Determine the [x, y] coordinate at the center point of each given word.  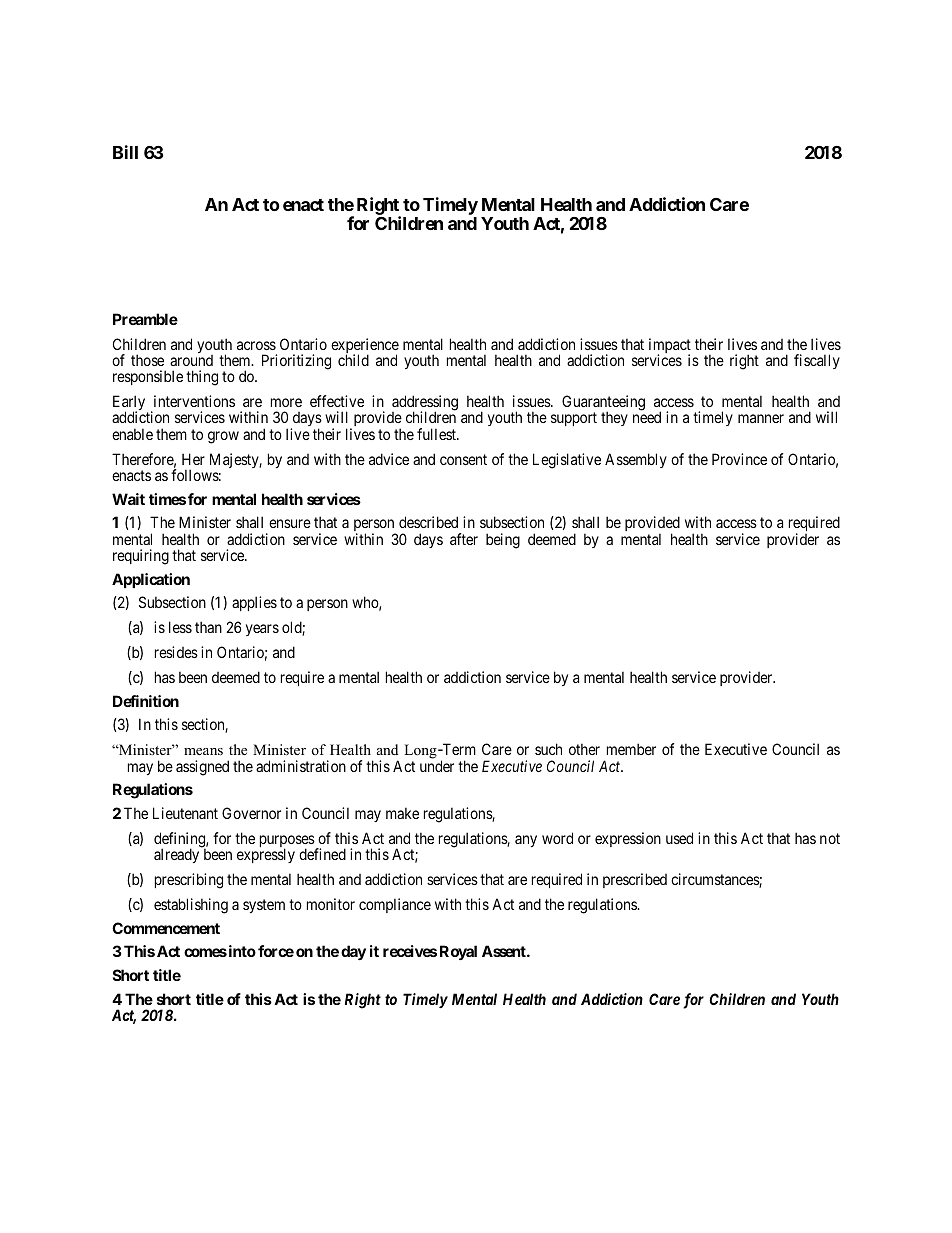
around [191, 360]
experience [365, 347]
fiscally [817, 361]
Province [739, 459]
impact [670, 347]
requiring [141, 557]
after [464, 539]
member [631, 749]
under [437, 766]
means [203, 751]
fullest [437, 434]
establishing [191, 906]
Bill [125, 152]
